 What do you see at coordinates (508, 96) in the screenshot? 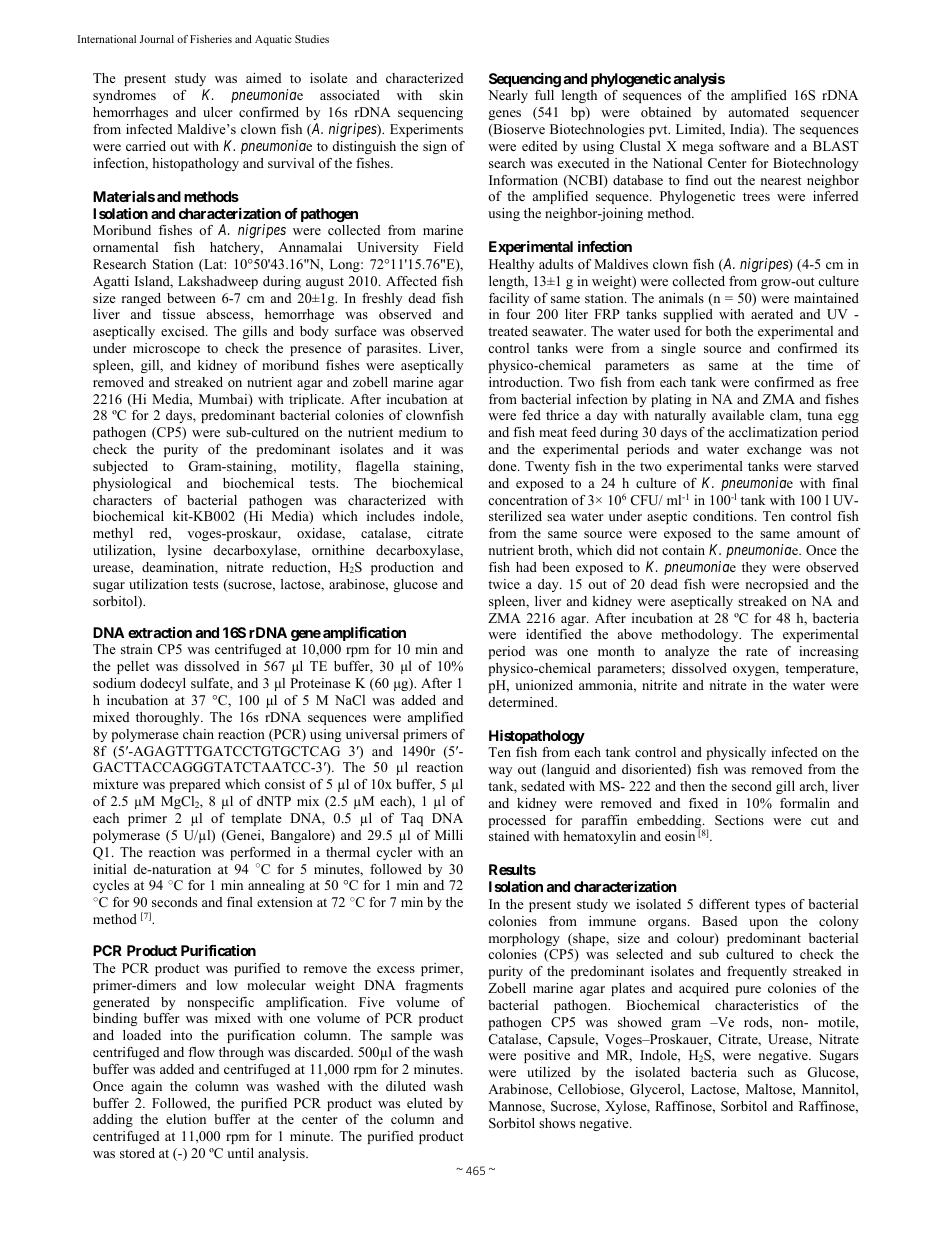
I see `Nearly` at bounding box center [508, 96].
